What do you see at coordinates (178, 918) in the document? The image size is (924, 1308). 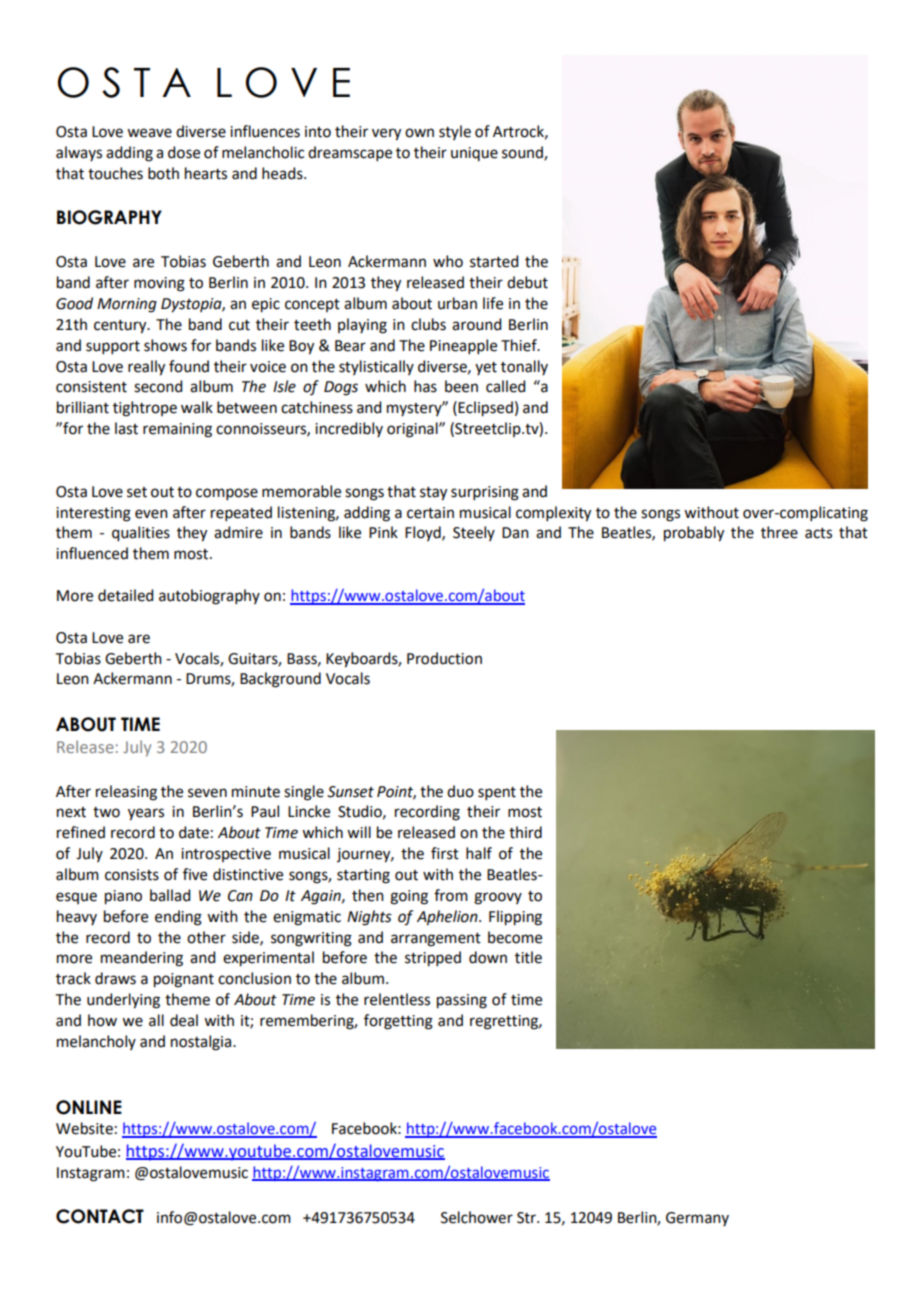 I see `ending` at bounding box center [178, 918].
